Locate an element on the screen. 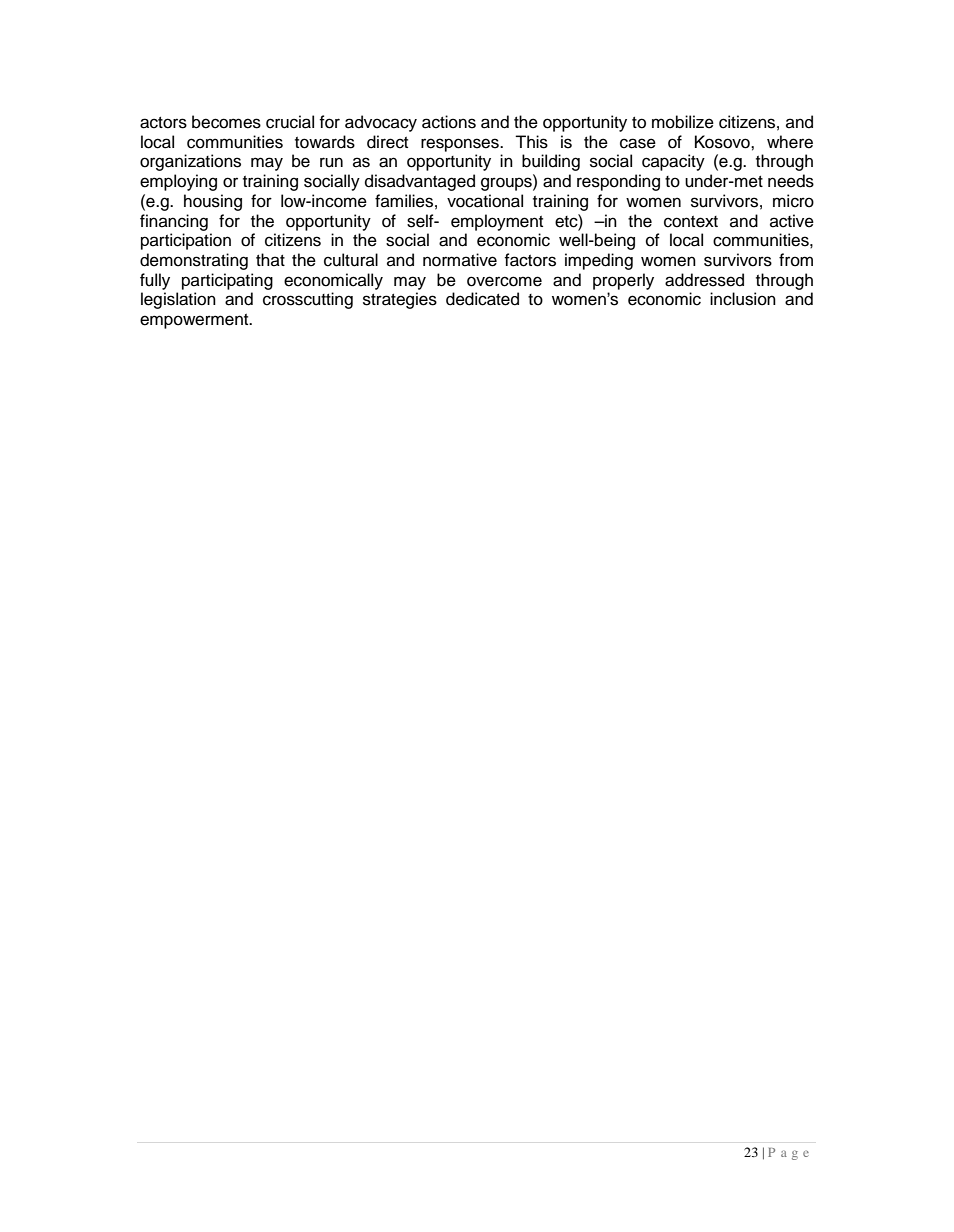 The height and width of the screenshot is (1232, 954). actions is located at coordinates (449, 122).
